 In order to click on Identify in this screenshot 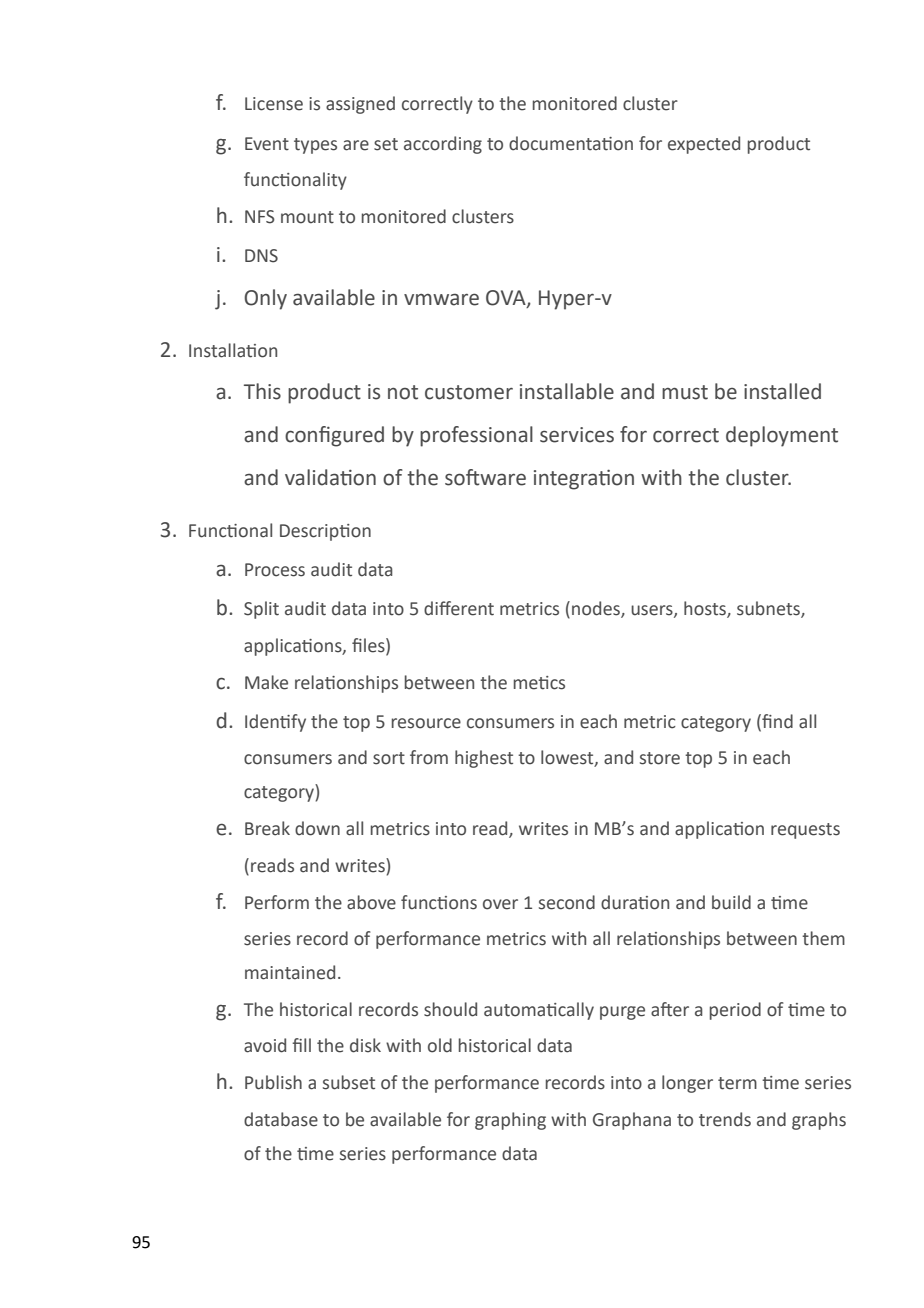, I will do `click(275, 723)`.
